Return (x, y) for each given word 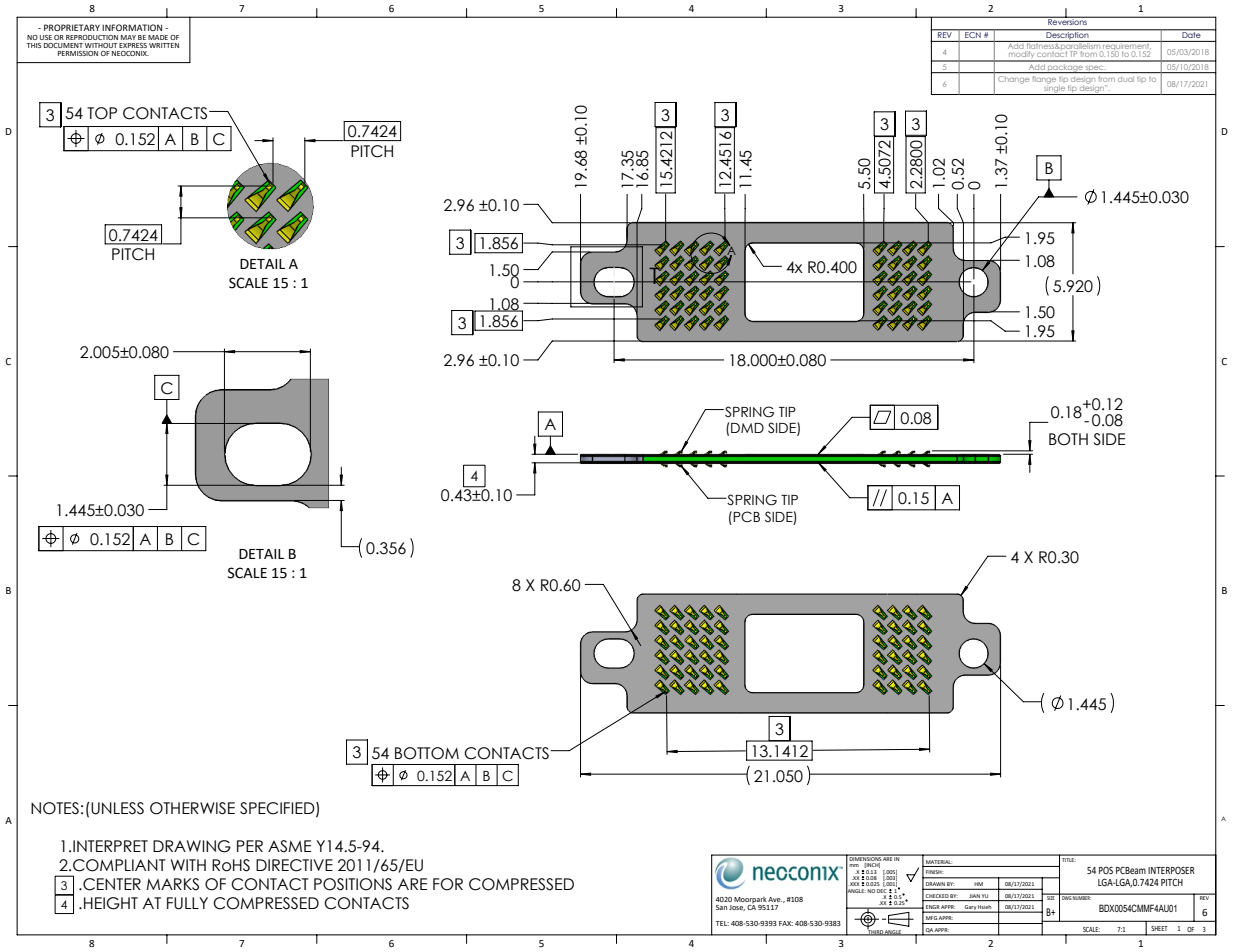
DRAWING (192, 846)
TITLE (1068, 858)
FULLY (187, 903)
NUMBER (1082, 897)
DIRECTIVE (294, 865)
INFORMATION (132, 27)
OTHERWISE (192, 808)
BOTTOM (427, 753)
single (1054, 88)
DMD (747, 428)
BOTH (1068, 439)
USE (46, 37)
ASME (289, 846)
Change (1014, 79)
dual (1126, 80)
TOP (102, 113)
